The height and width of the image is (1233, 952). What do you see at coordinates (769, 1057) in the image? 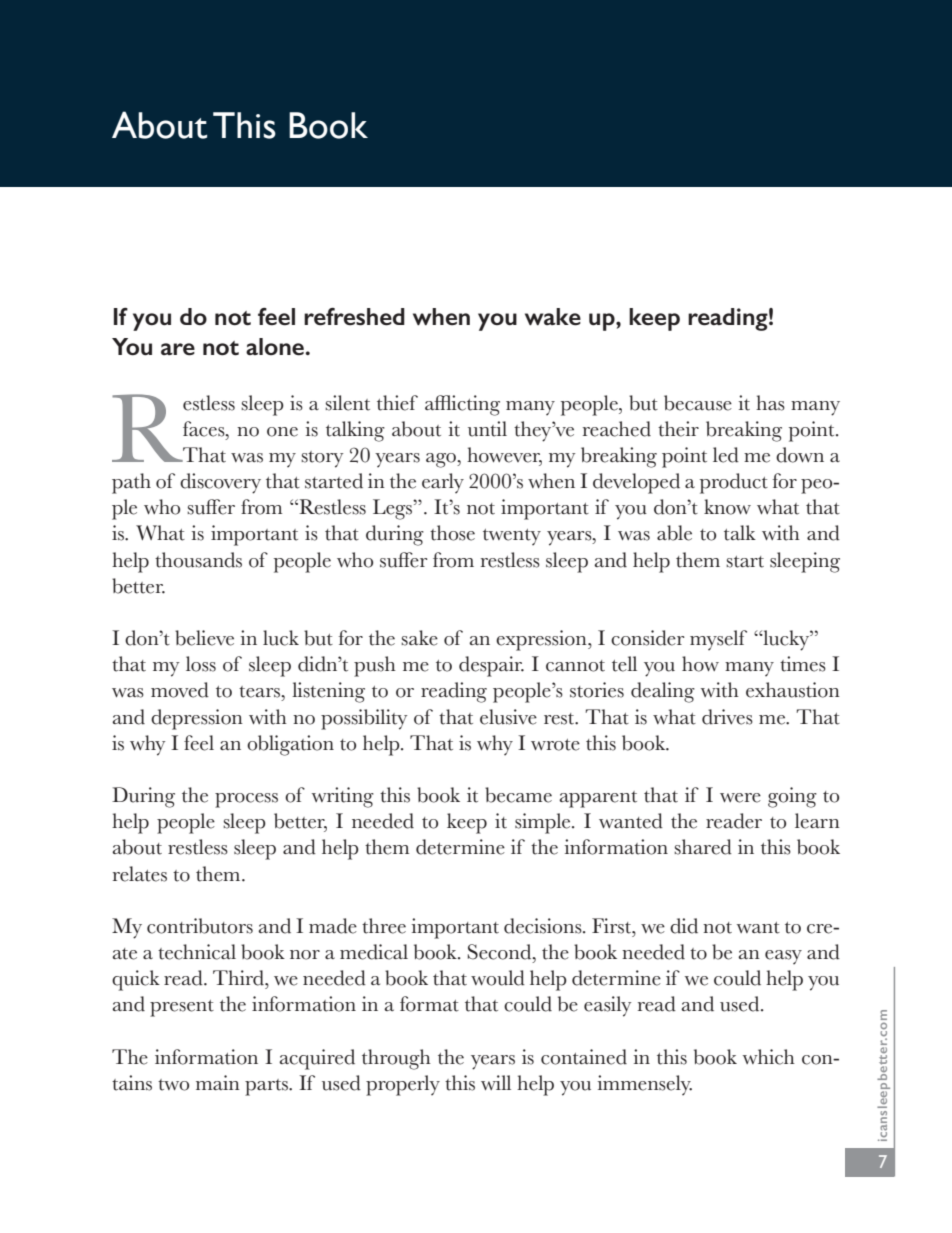
I see `which` at bounding box center [769, 1057].
